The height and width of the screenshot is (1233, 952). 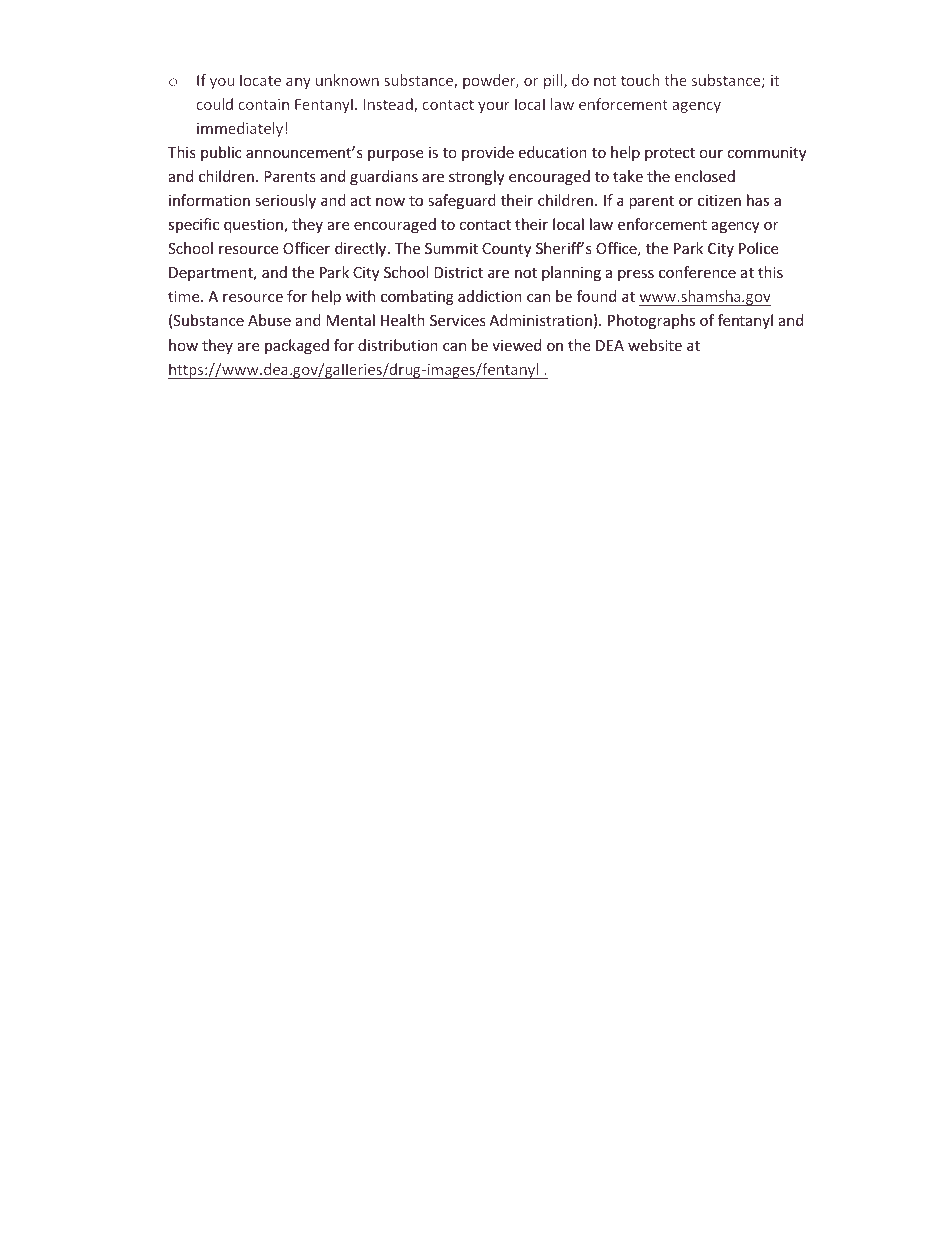 I want to click on touch, so click(x=640, y=80).
